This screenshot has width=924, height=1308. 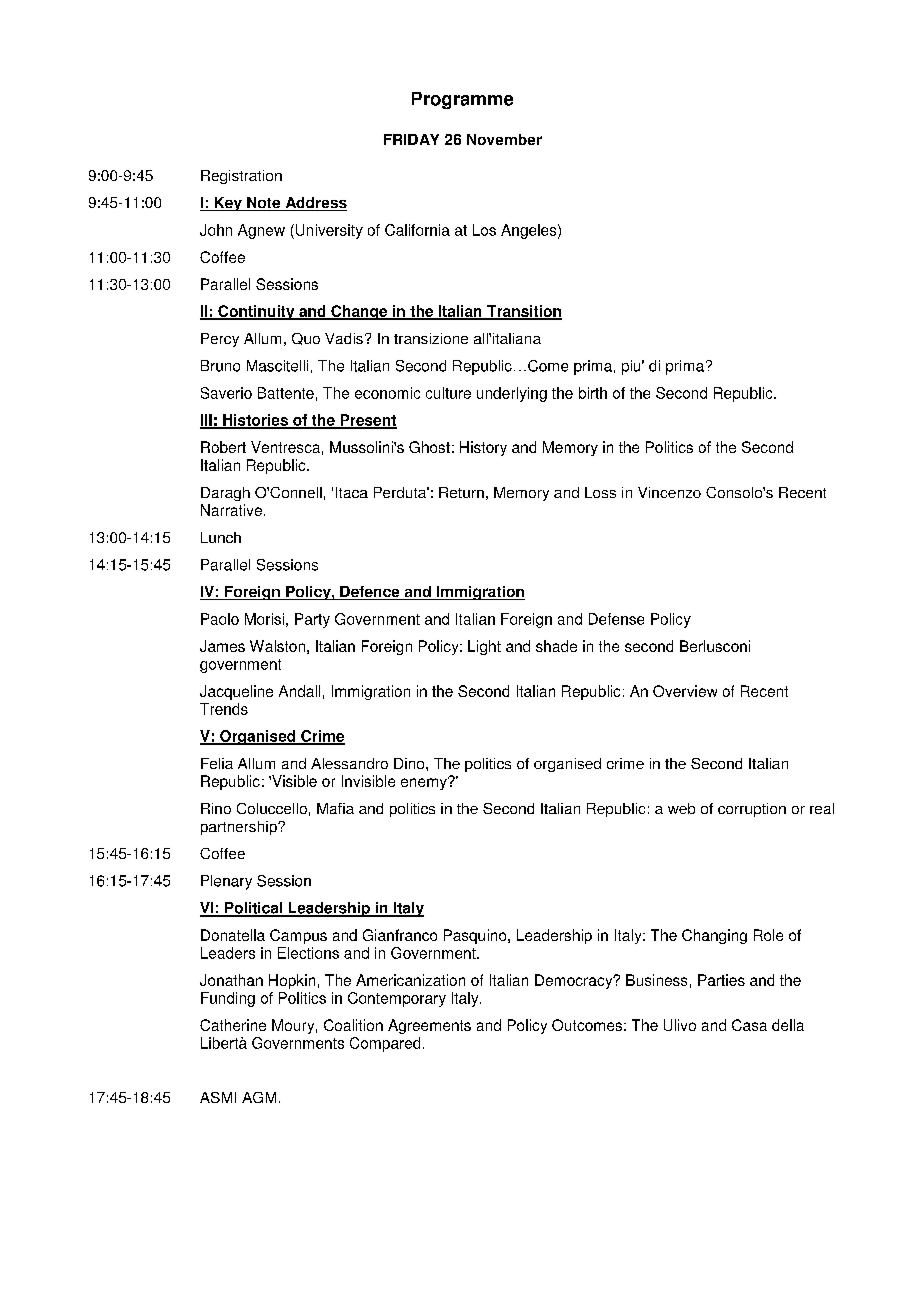 What do you see at coordinates (484, 647) in the screenshot?
I see `Light` at bounding box center [484, 647].
